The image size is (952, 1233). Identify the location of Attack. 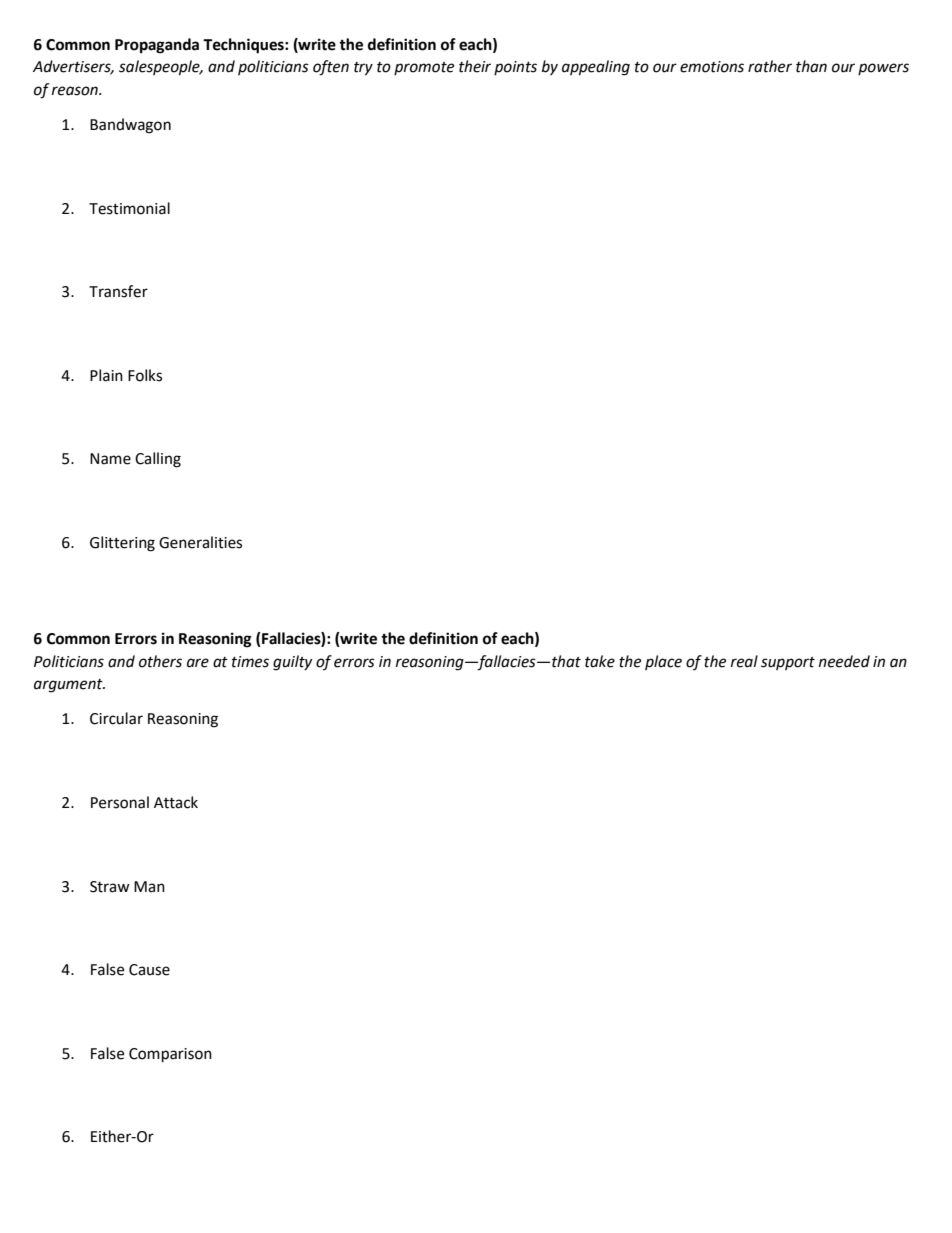
(176, 802).
